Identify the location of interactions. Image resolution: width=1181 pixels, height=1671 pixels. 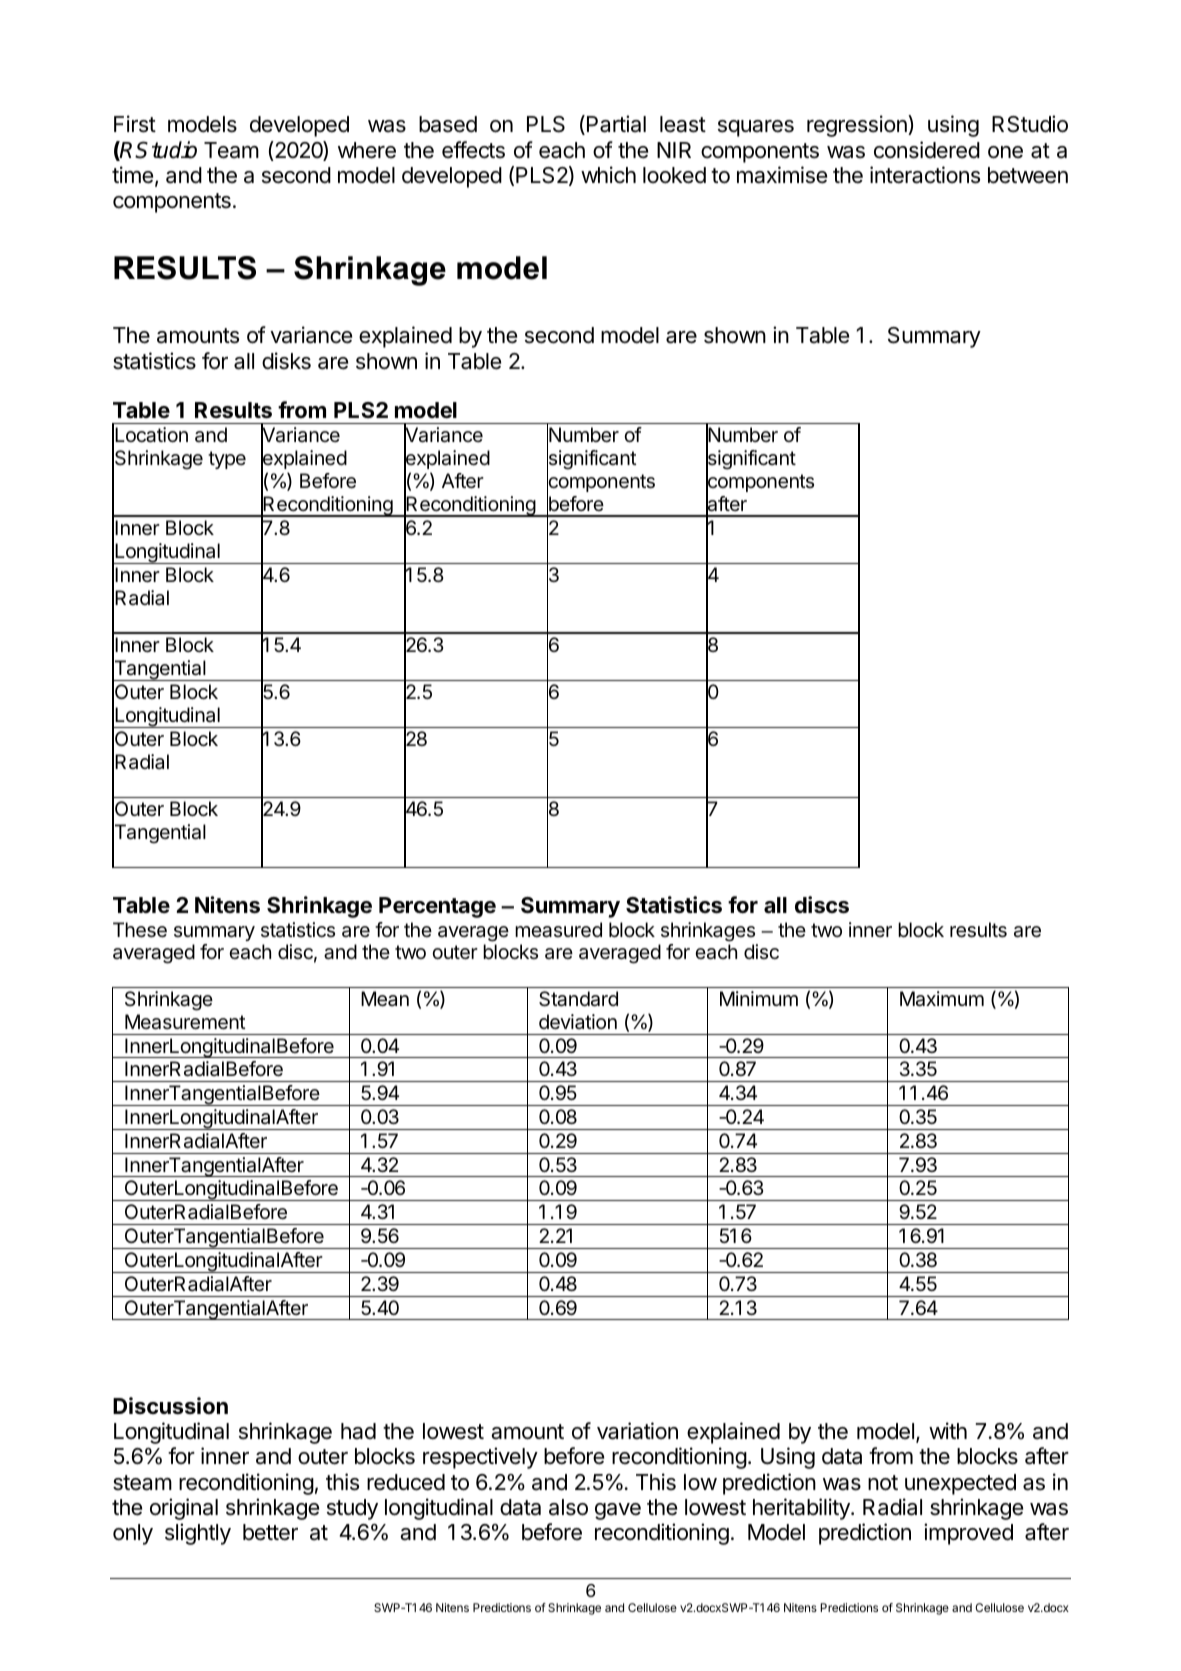
(925, 175).
